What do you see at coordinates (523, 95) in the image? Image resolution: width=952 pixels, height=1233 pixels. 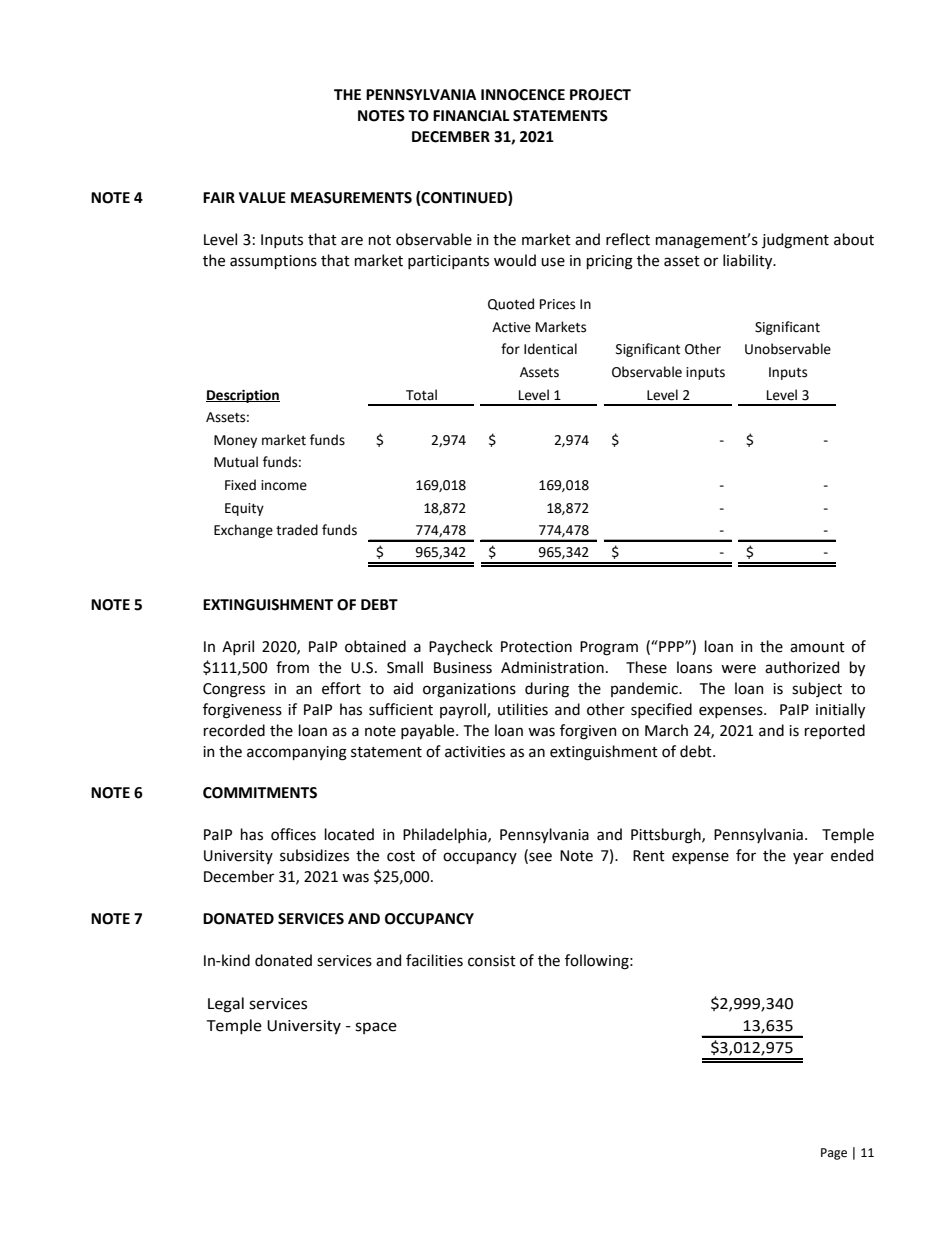 I see `INNOCENCE` at bounding box center [523, 95].
